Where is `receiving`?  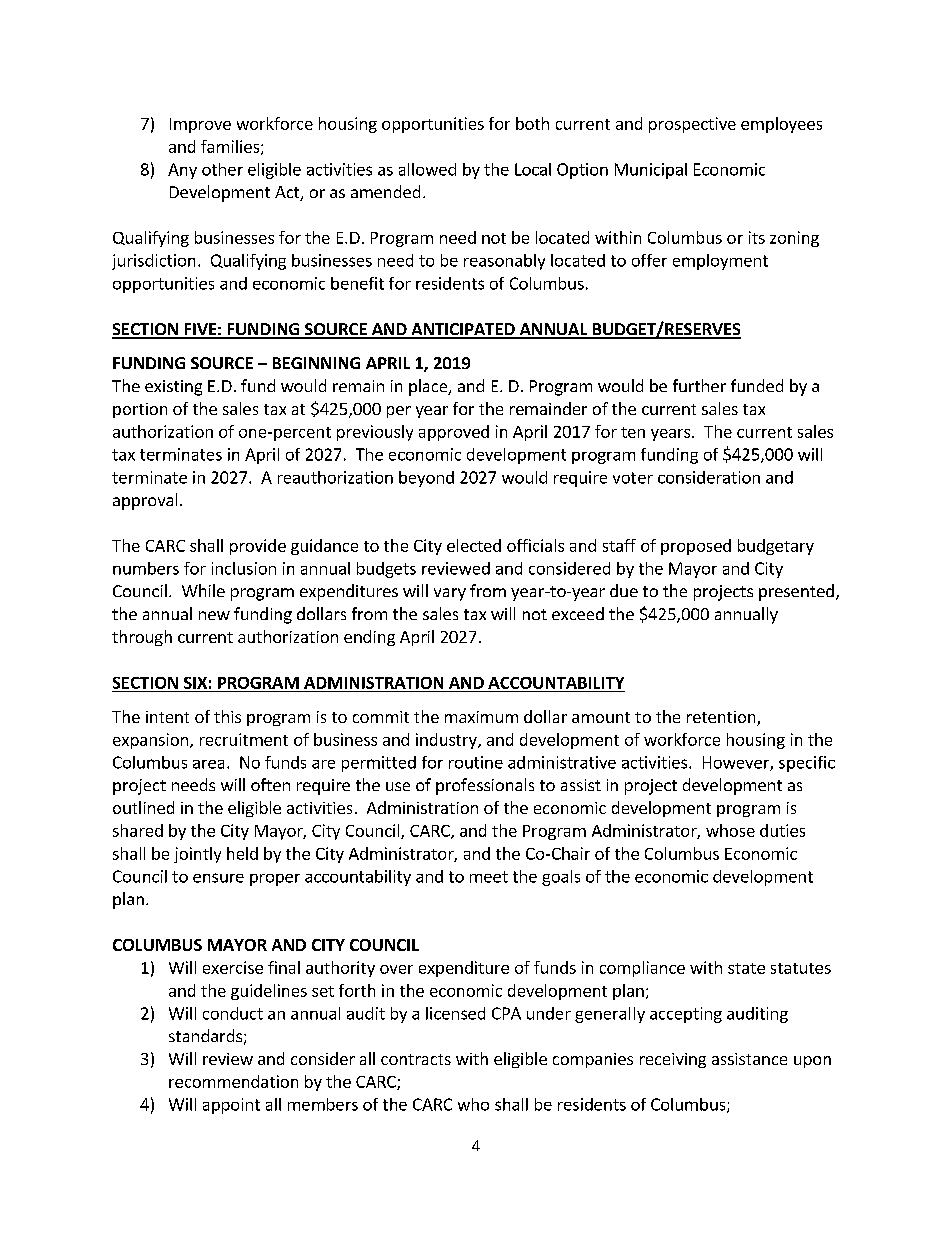 receiving is located at coordinates (673, 1060).
